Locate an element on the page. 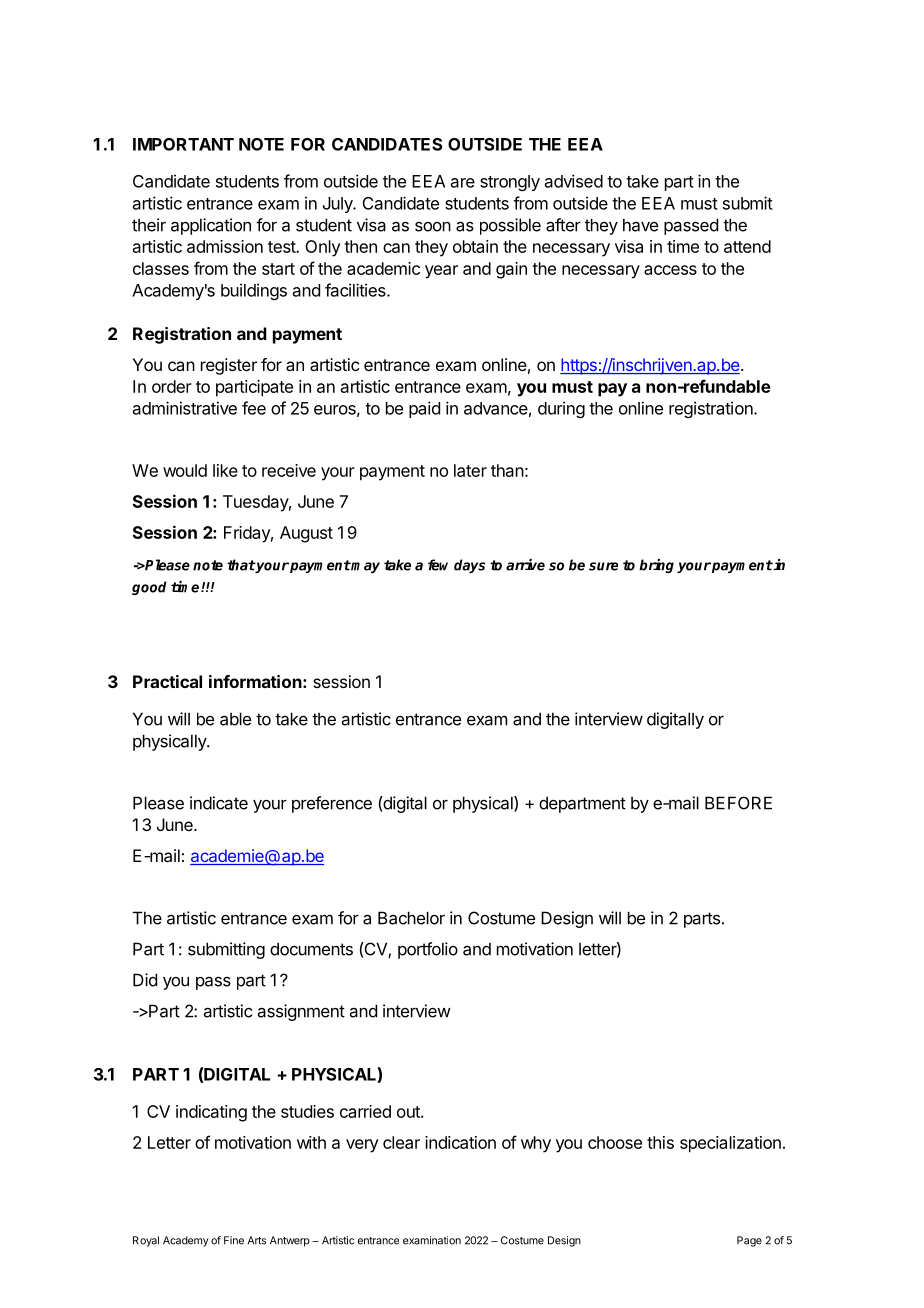  have is located at coordinates (640, 225).
